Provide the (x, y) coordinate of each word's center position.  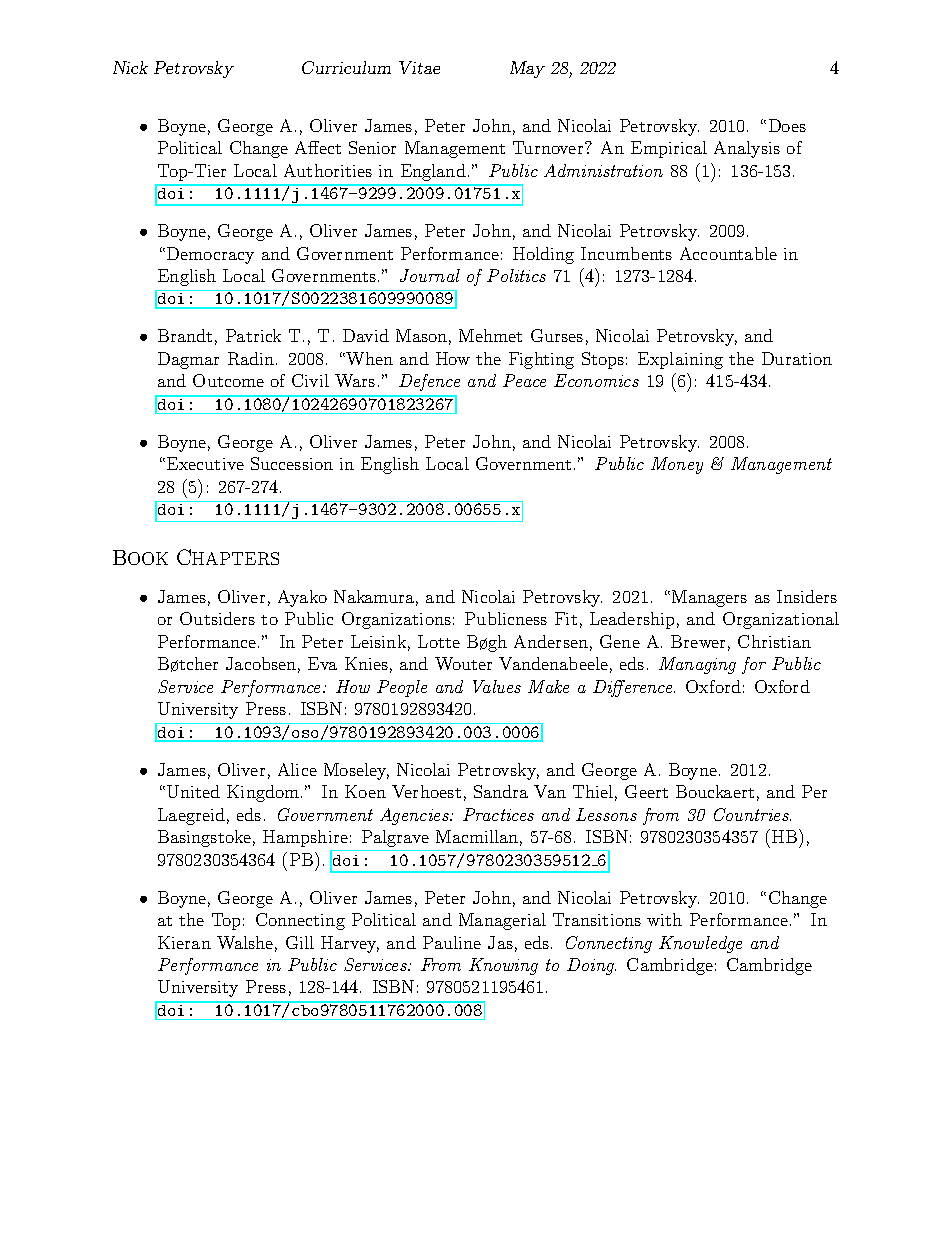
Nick (130, 67)
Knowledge (700, 944)
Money (677, 465)
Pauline (452, 942)
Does (787, 125)
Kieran (184, 942)
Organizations (396, 620)
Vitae (419, 67)
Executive (205, 463)
